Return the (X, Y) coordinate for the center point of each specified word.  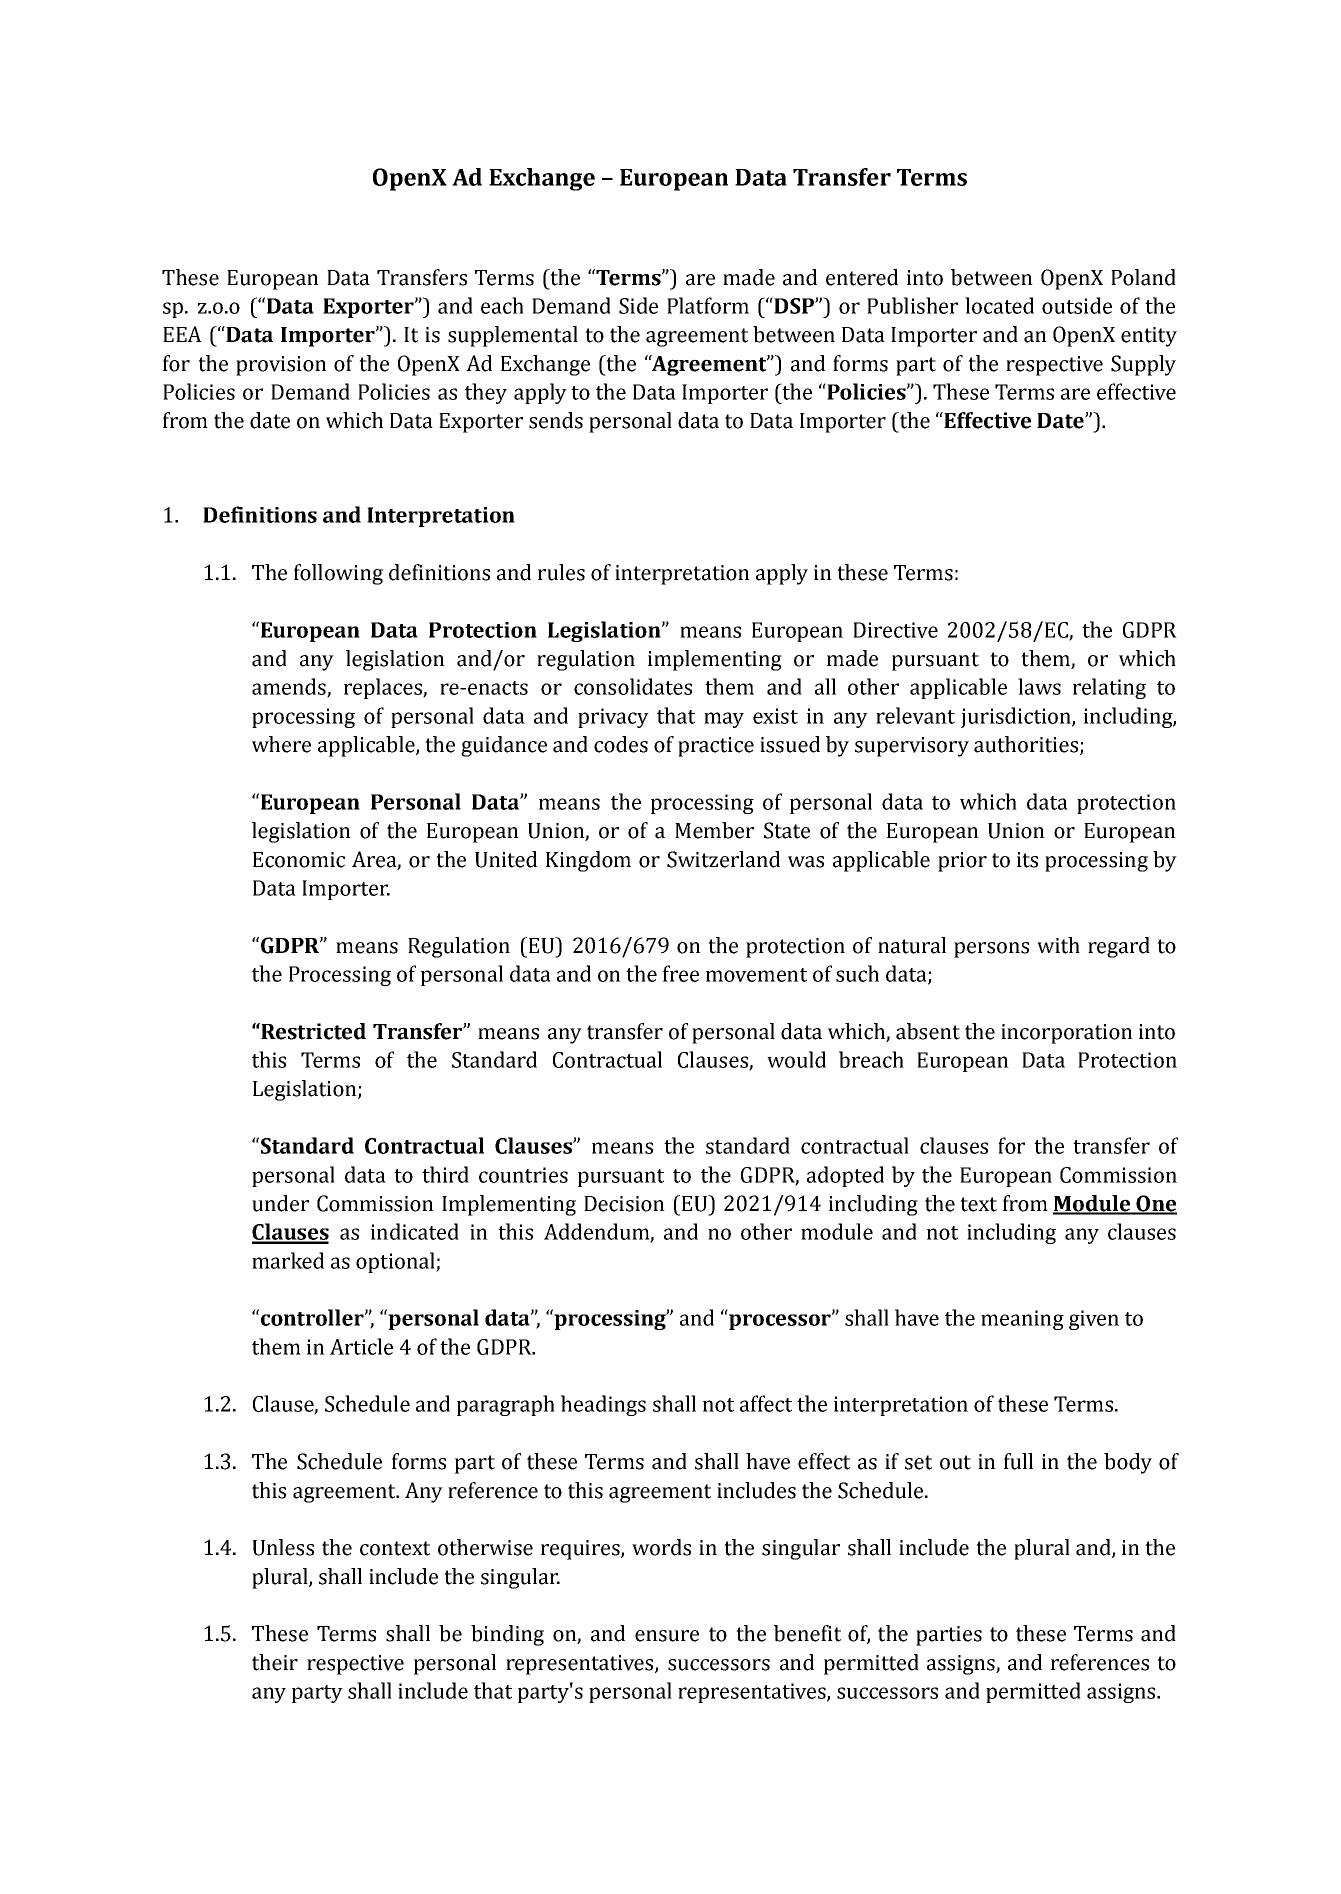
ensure (667, 1636)
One (1155, 1204)
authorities (1026, 744)
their (275, 1662)
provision (281, 366)
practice (716, 747)
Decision (624, 1204)
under (280, 1203)
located (999, 305)
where (281, 744)
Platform (708, 305)
